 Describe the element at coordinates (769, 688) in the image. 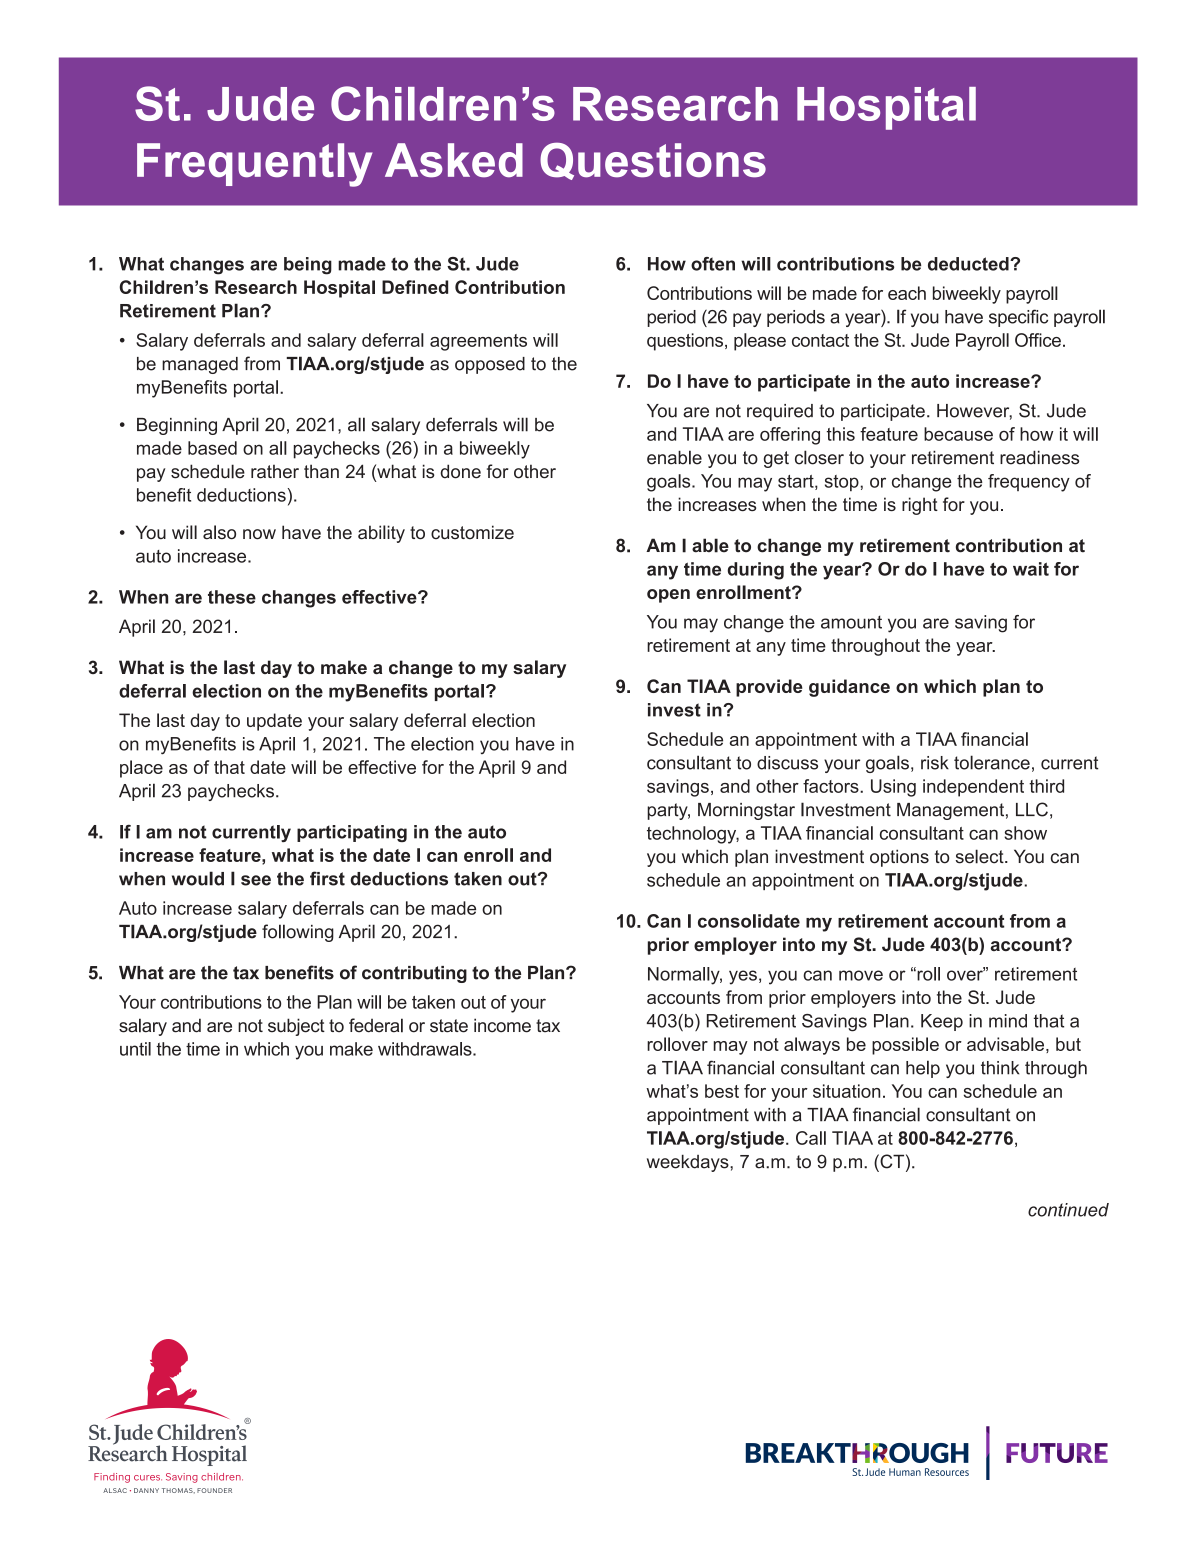

I see `provide` at that location.
